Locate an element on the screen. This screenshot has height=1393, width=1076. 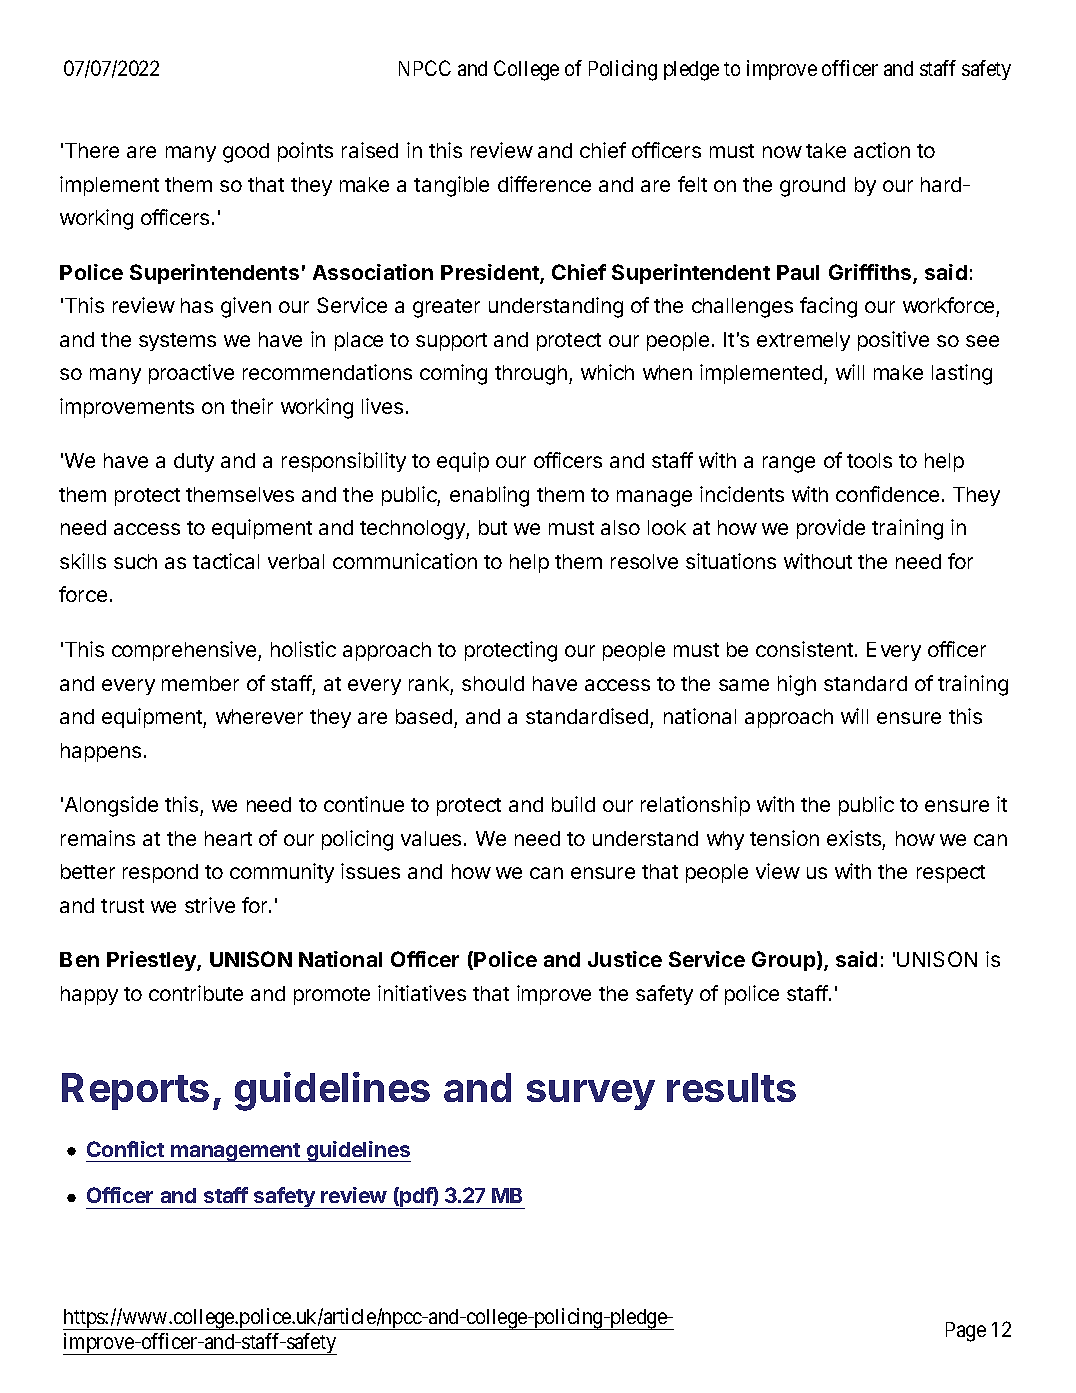
Reports is located at coordinates (135, 1091).
